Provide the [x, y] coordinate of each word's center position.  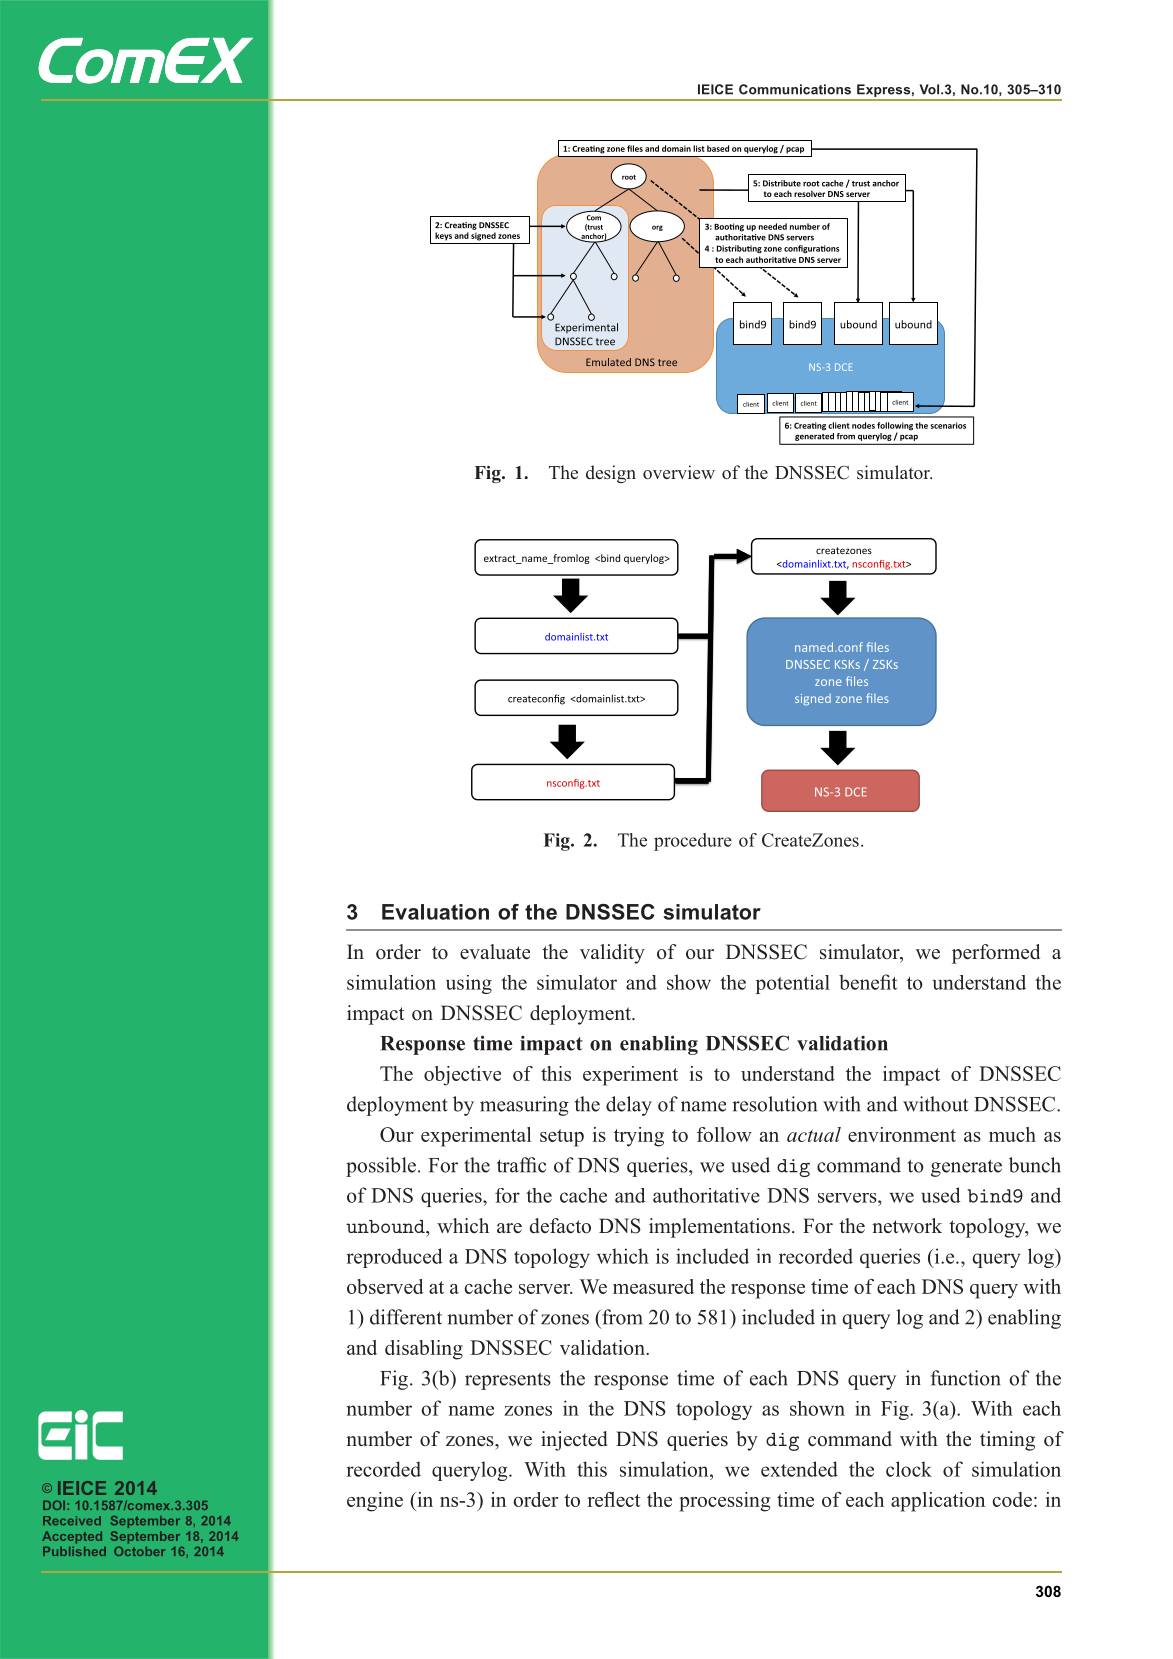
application [938, 1502]
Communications [795, 89]
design [611, 474]
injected [574, 1441]
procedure [693, 842]
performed [996, 954]
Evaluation [435, 912]
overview [679, 472]
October [139, 1551]
